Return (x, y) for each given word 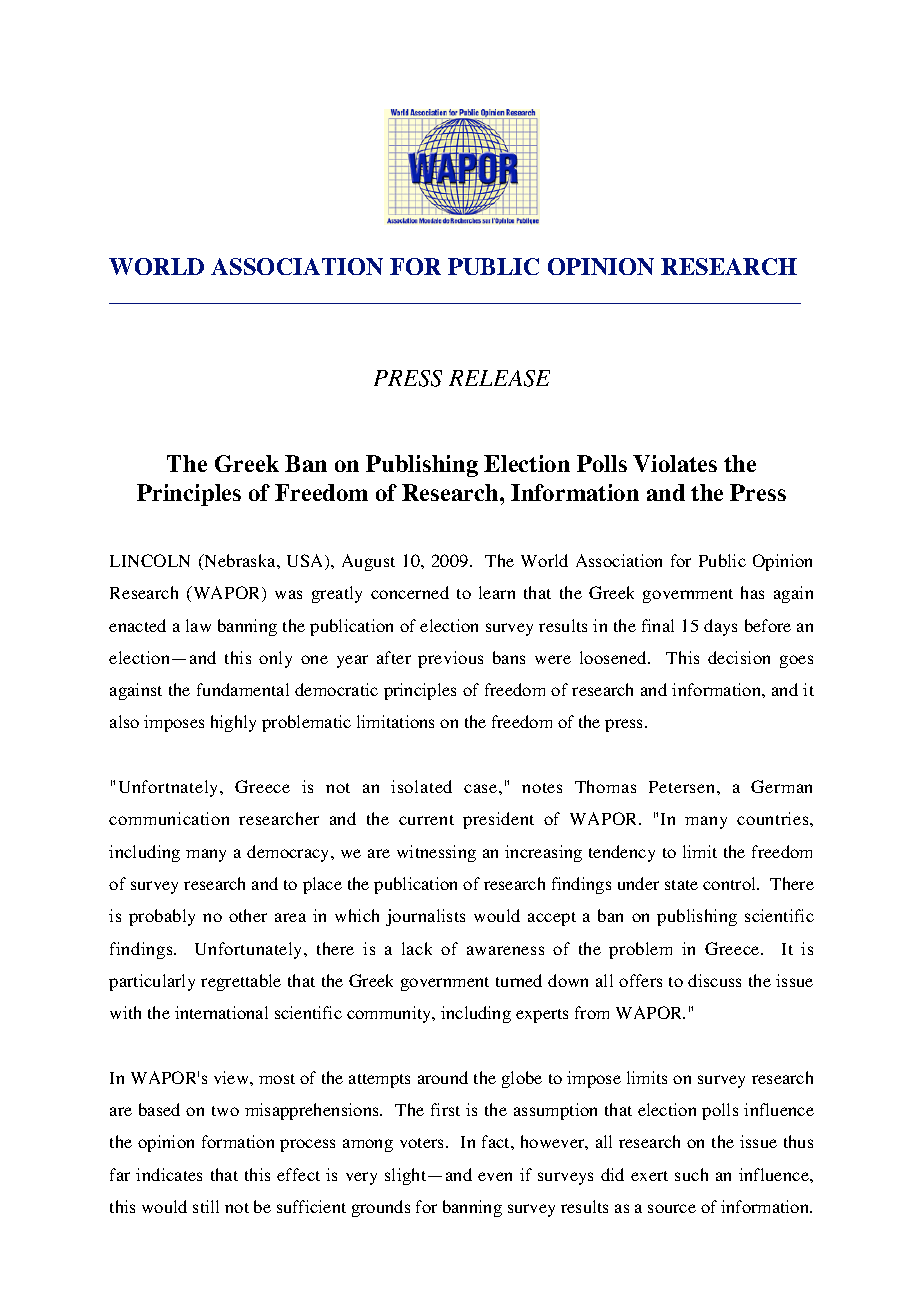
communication (169, 818)
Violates (675, 463)
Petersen (683, 787)
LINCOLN (150, 560)
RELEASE (499, 378)
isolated (421, 786)
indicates (169, 1174)
